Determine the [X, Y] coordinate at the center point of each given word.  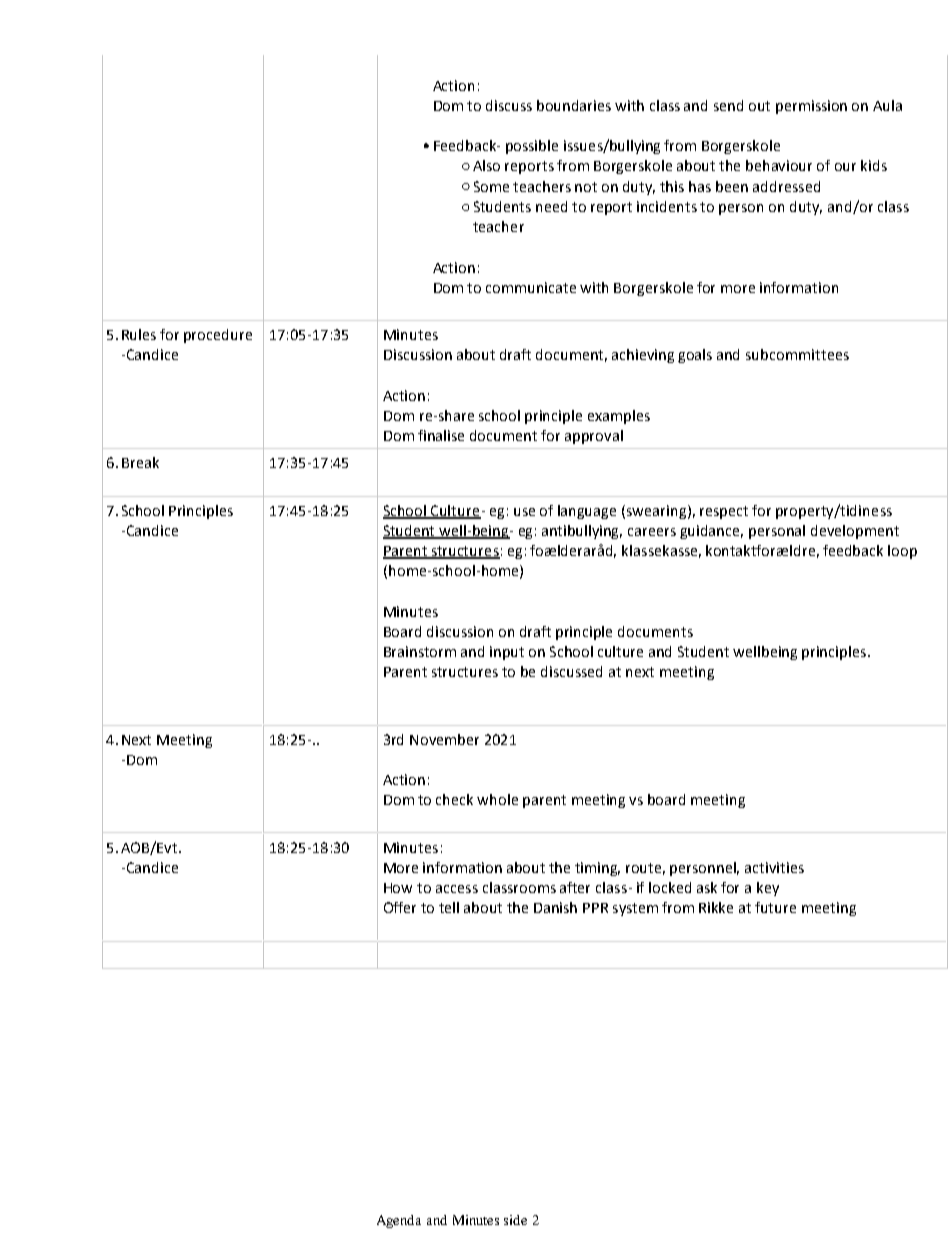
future [775, 907]
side [515, 1220]
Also [486, 165]
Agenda [399, 1221]
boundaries [574, 105]
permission [811, 107]
